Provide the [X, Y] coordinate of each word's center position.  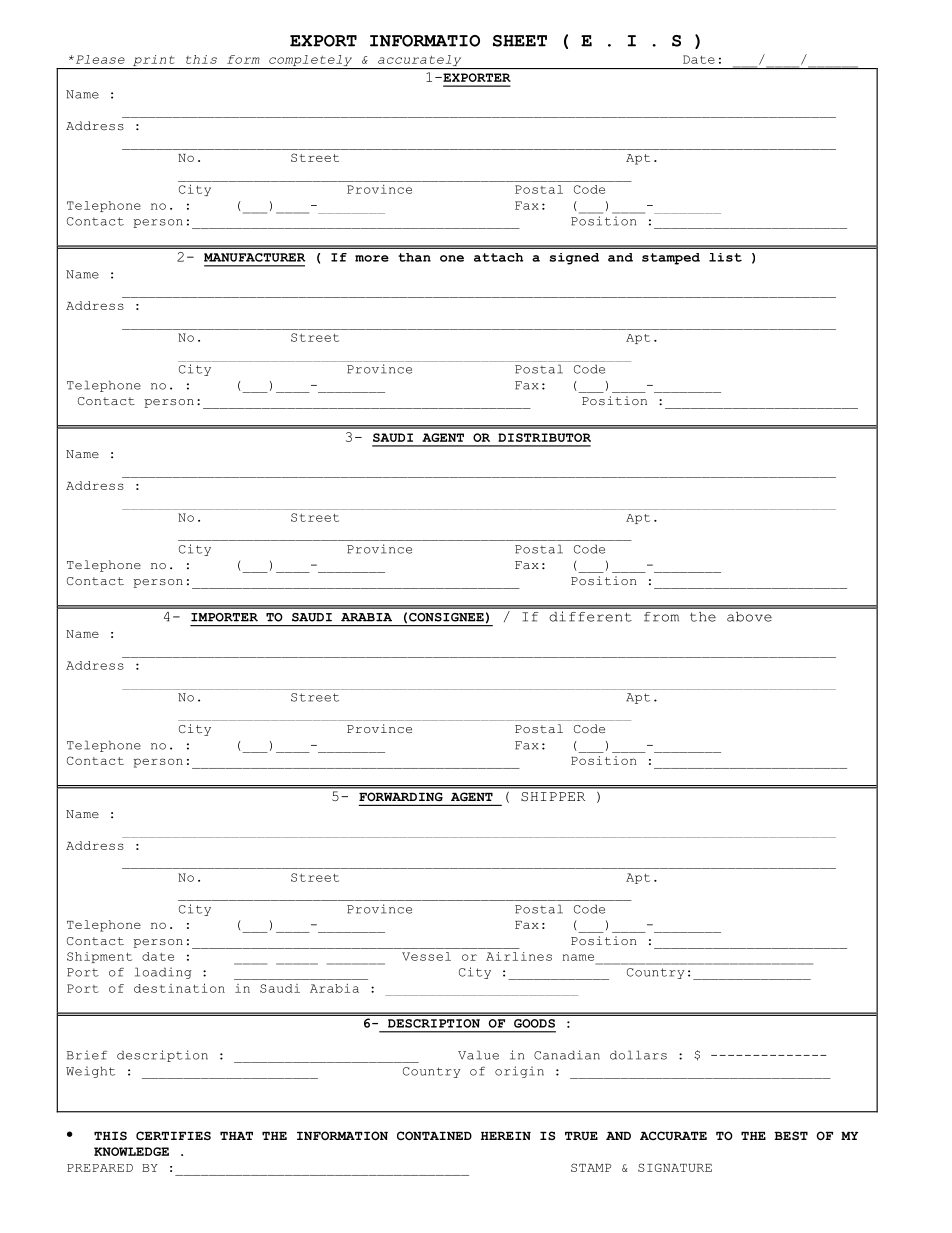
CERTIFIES [173, 1135]
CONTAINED [434, 1135]
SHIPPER [553, 797]
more [372, 258]
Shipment [99, 957]
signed [574, 259]
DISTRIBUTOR [544, 437]
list [725, 257]
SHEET [520, 41]
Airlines [519, 956]
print [154, 62]
